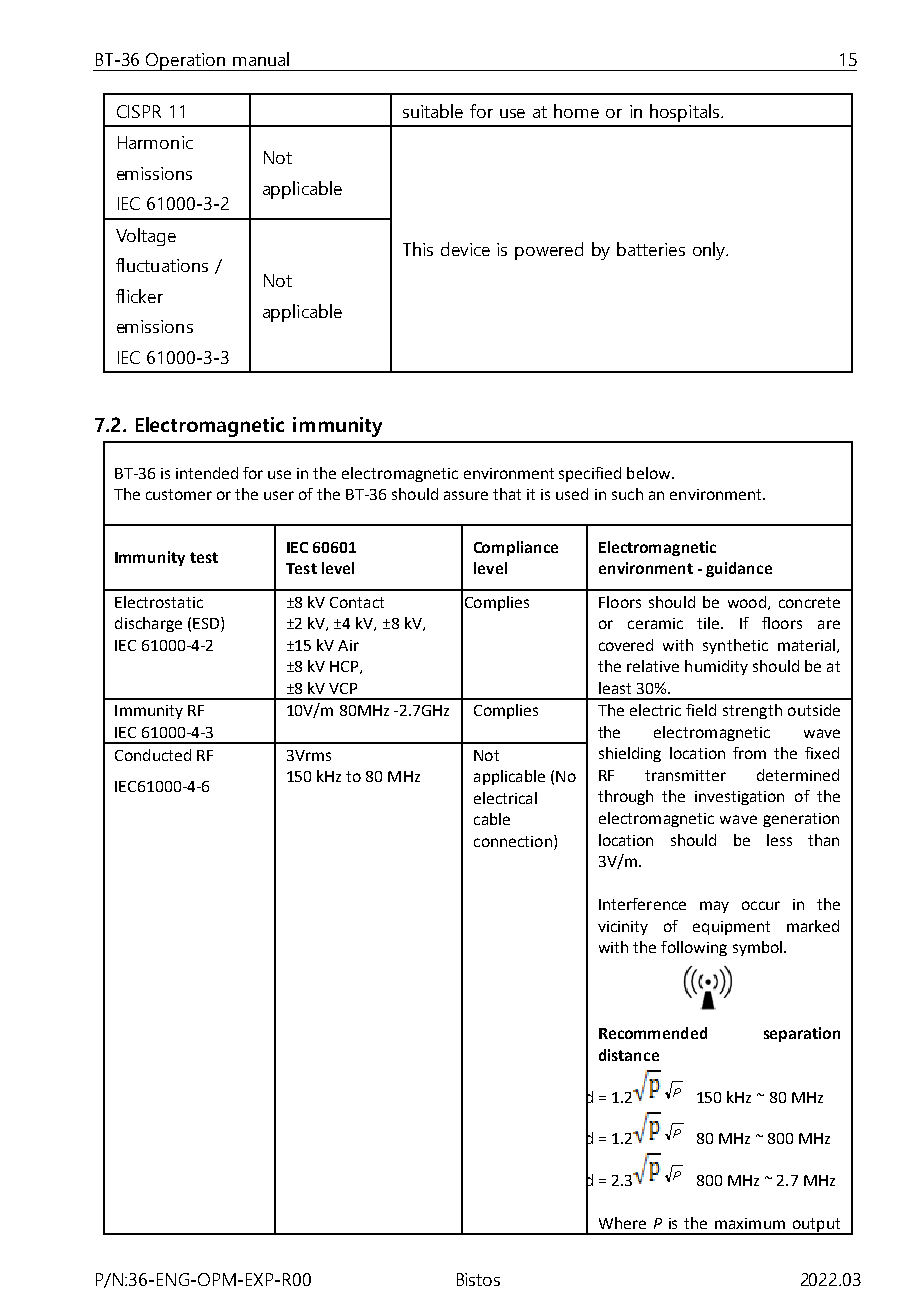  Describe the element at coordinates (739, 798) in the screenshot. I see `investigation` at that location.
